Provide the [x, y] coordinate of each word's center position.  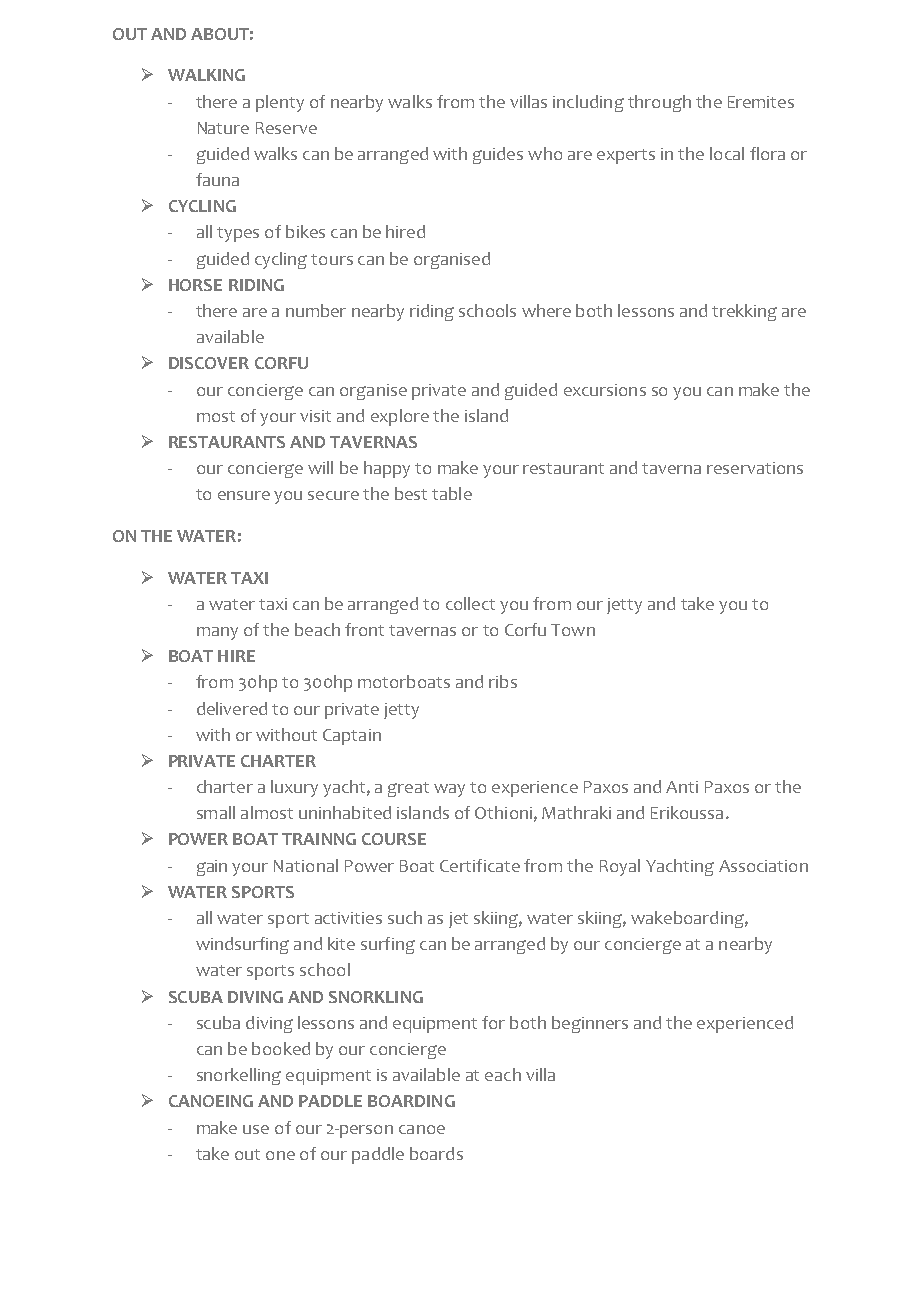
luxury [294, 788]
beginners [590, 1024]
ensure [244, 495]
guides [498, 155]
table [452, 493]
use [256, 1129]
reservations [755, 468]
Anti [682, 787]
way [449, 790]
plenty [280, 103]
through [659, 103]
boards [436, 1153]
